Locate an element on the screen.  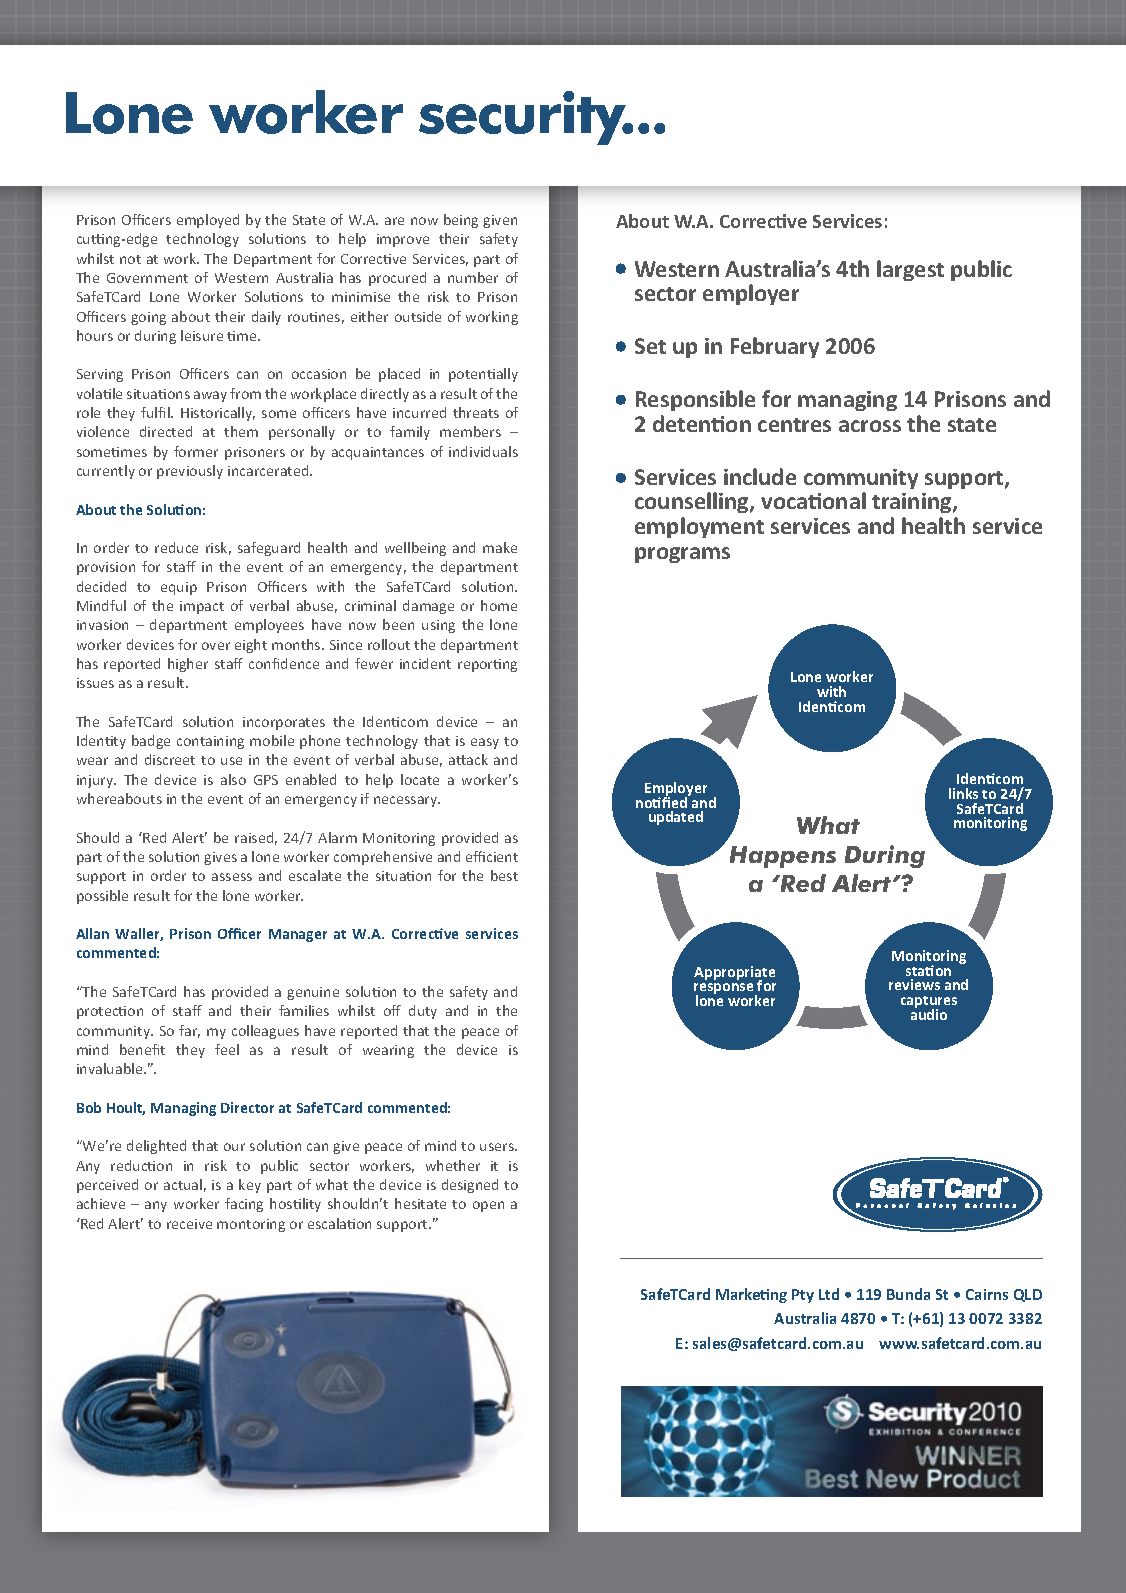
easy is located at coordinates (485, 743).
